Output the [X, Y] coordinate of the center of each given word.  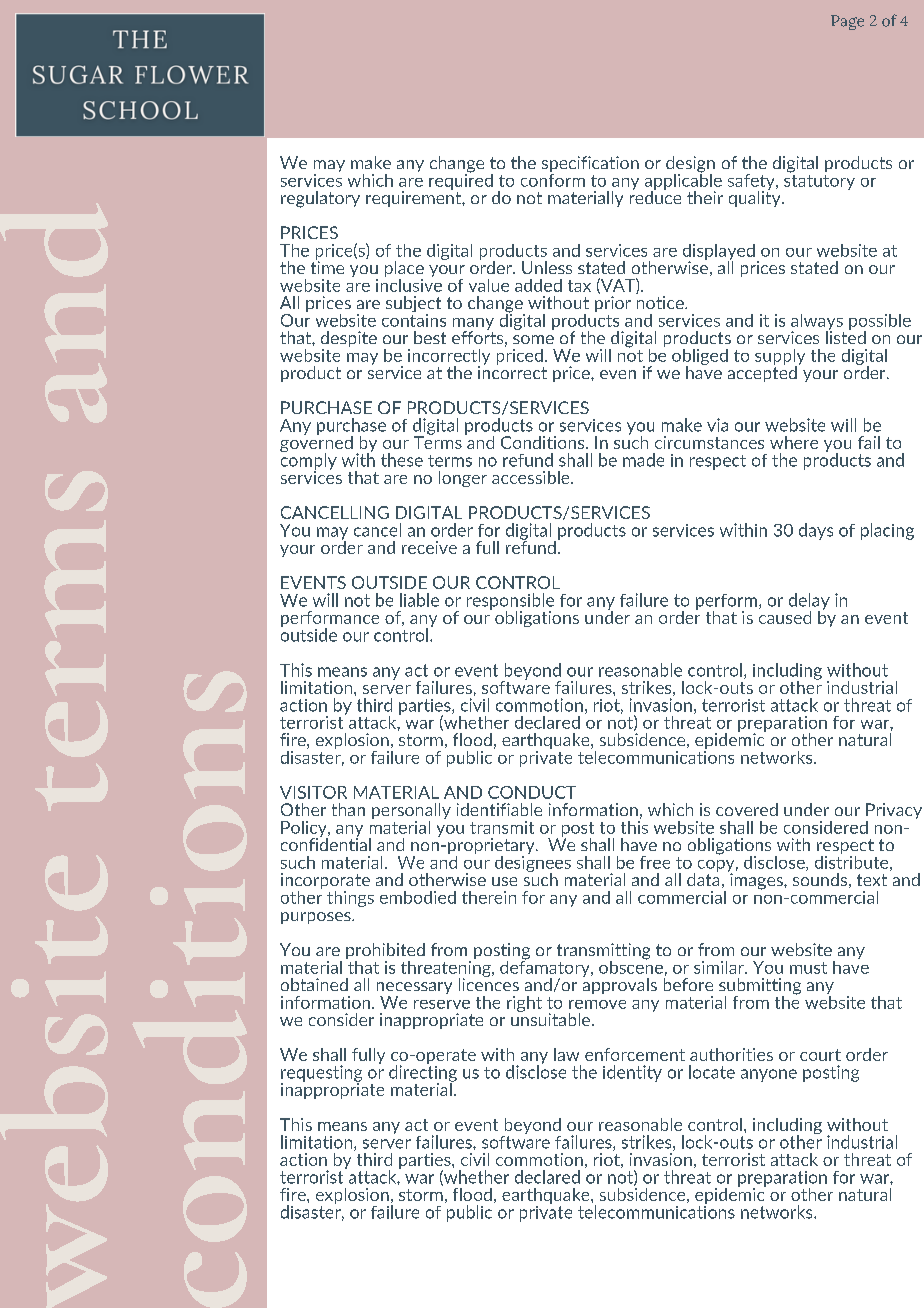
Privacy [894, 812]
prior [613, 304]
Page [847, 22]
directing [423, 1073]
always [817, 323]
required [461, 180]
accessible [532, 477]
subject [413, 305]
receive [429, 547]
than [348, 809]
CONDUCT [532, 792]
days [816, 531]
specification [590, 165]
